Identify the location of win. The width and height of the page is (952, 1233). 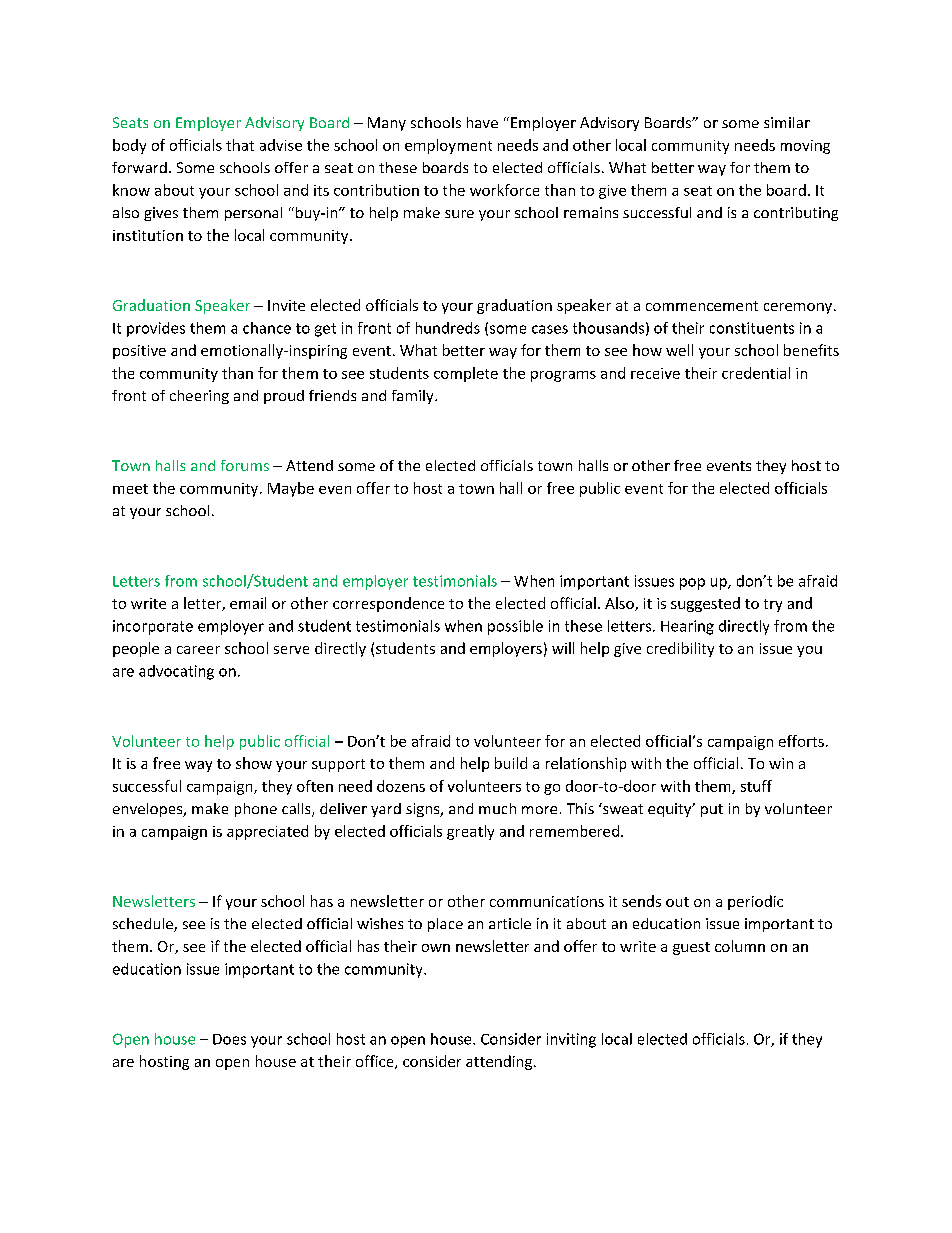
(781, 763).
